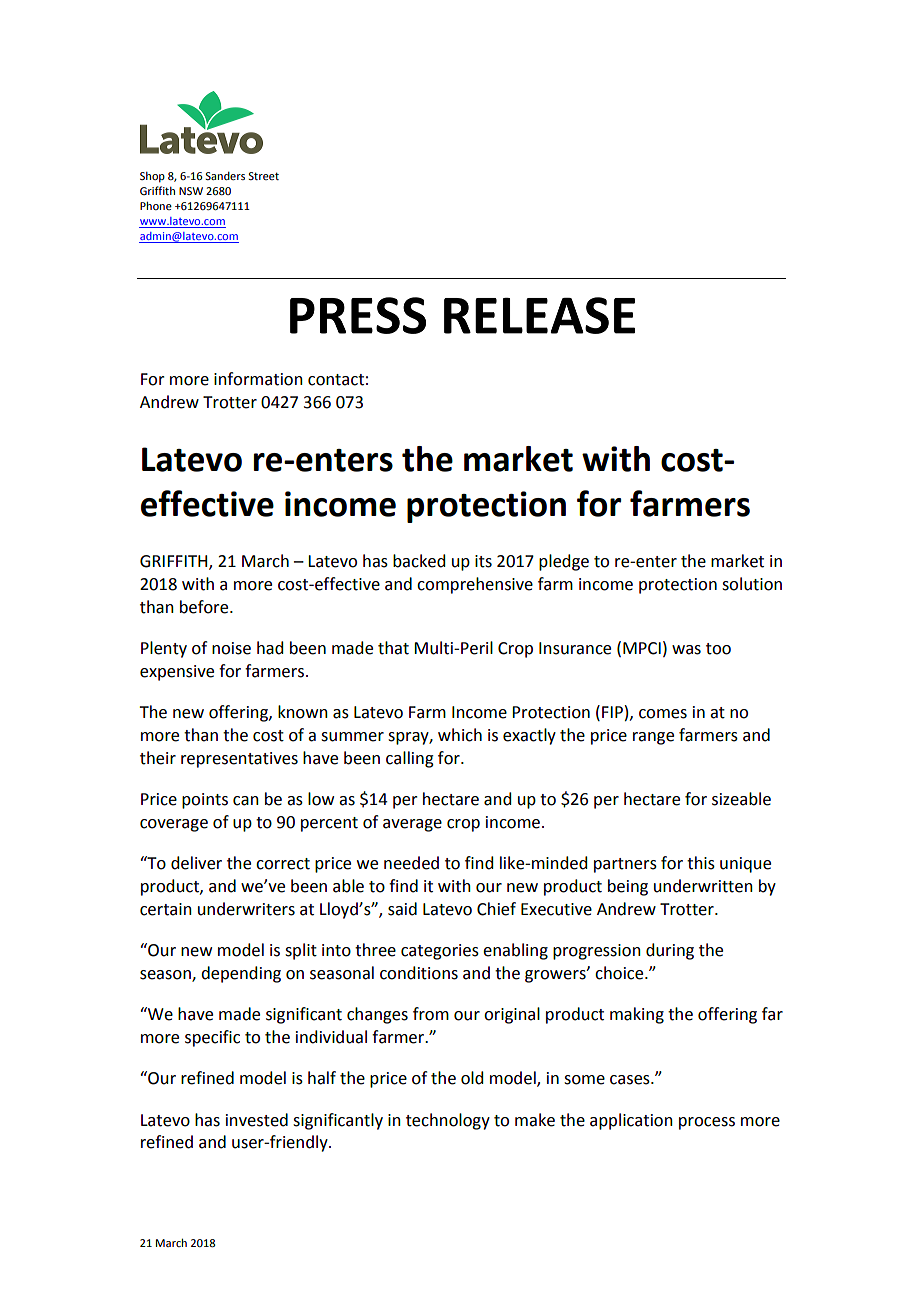 The image size is (924, 1308). I want to click on average, so click(412, 825).
